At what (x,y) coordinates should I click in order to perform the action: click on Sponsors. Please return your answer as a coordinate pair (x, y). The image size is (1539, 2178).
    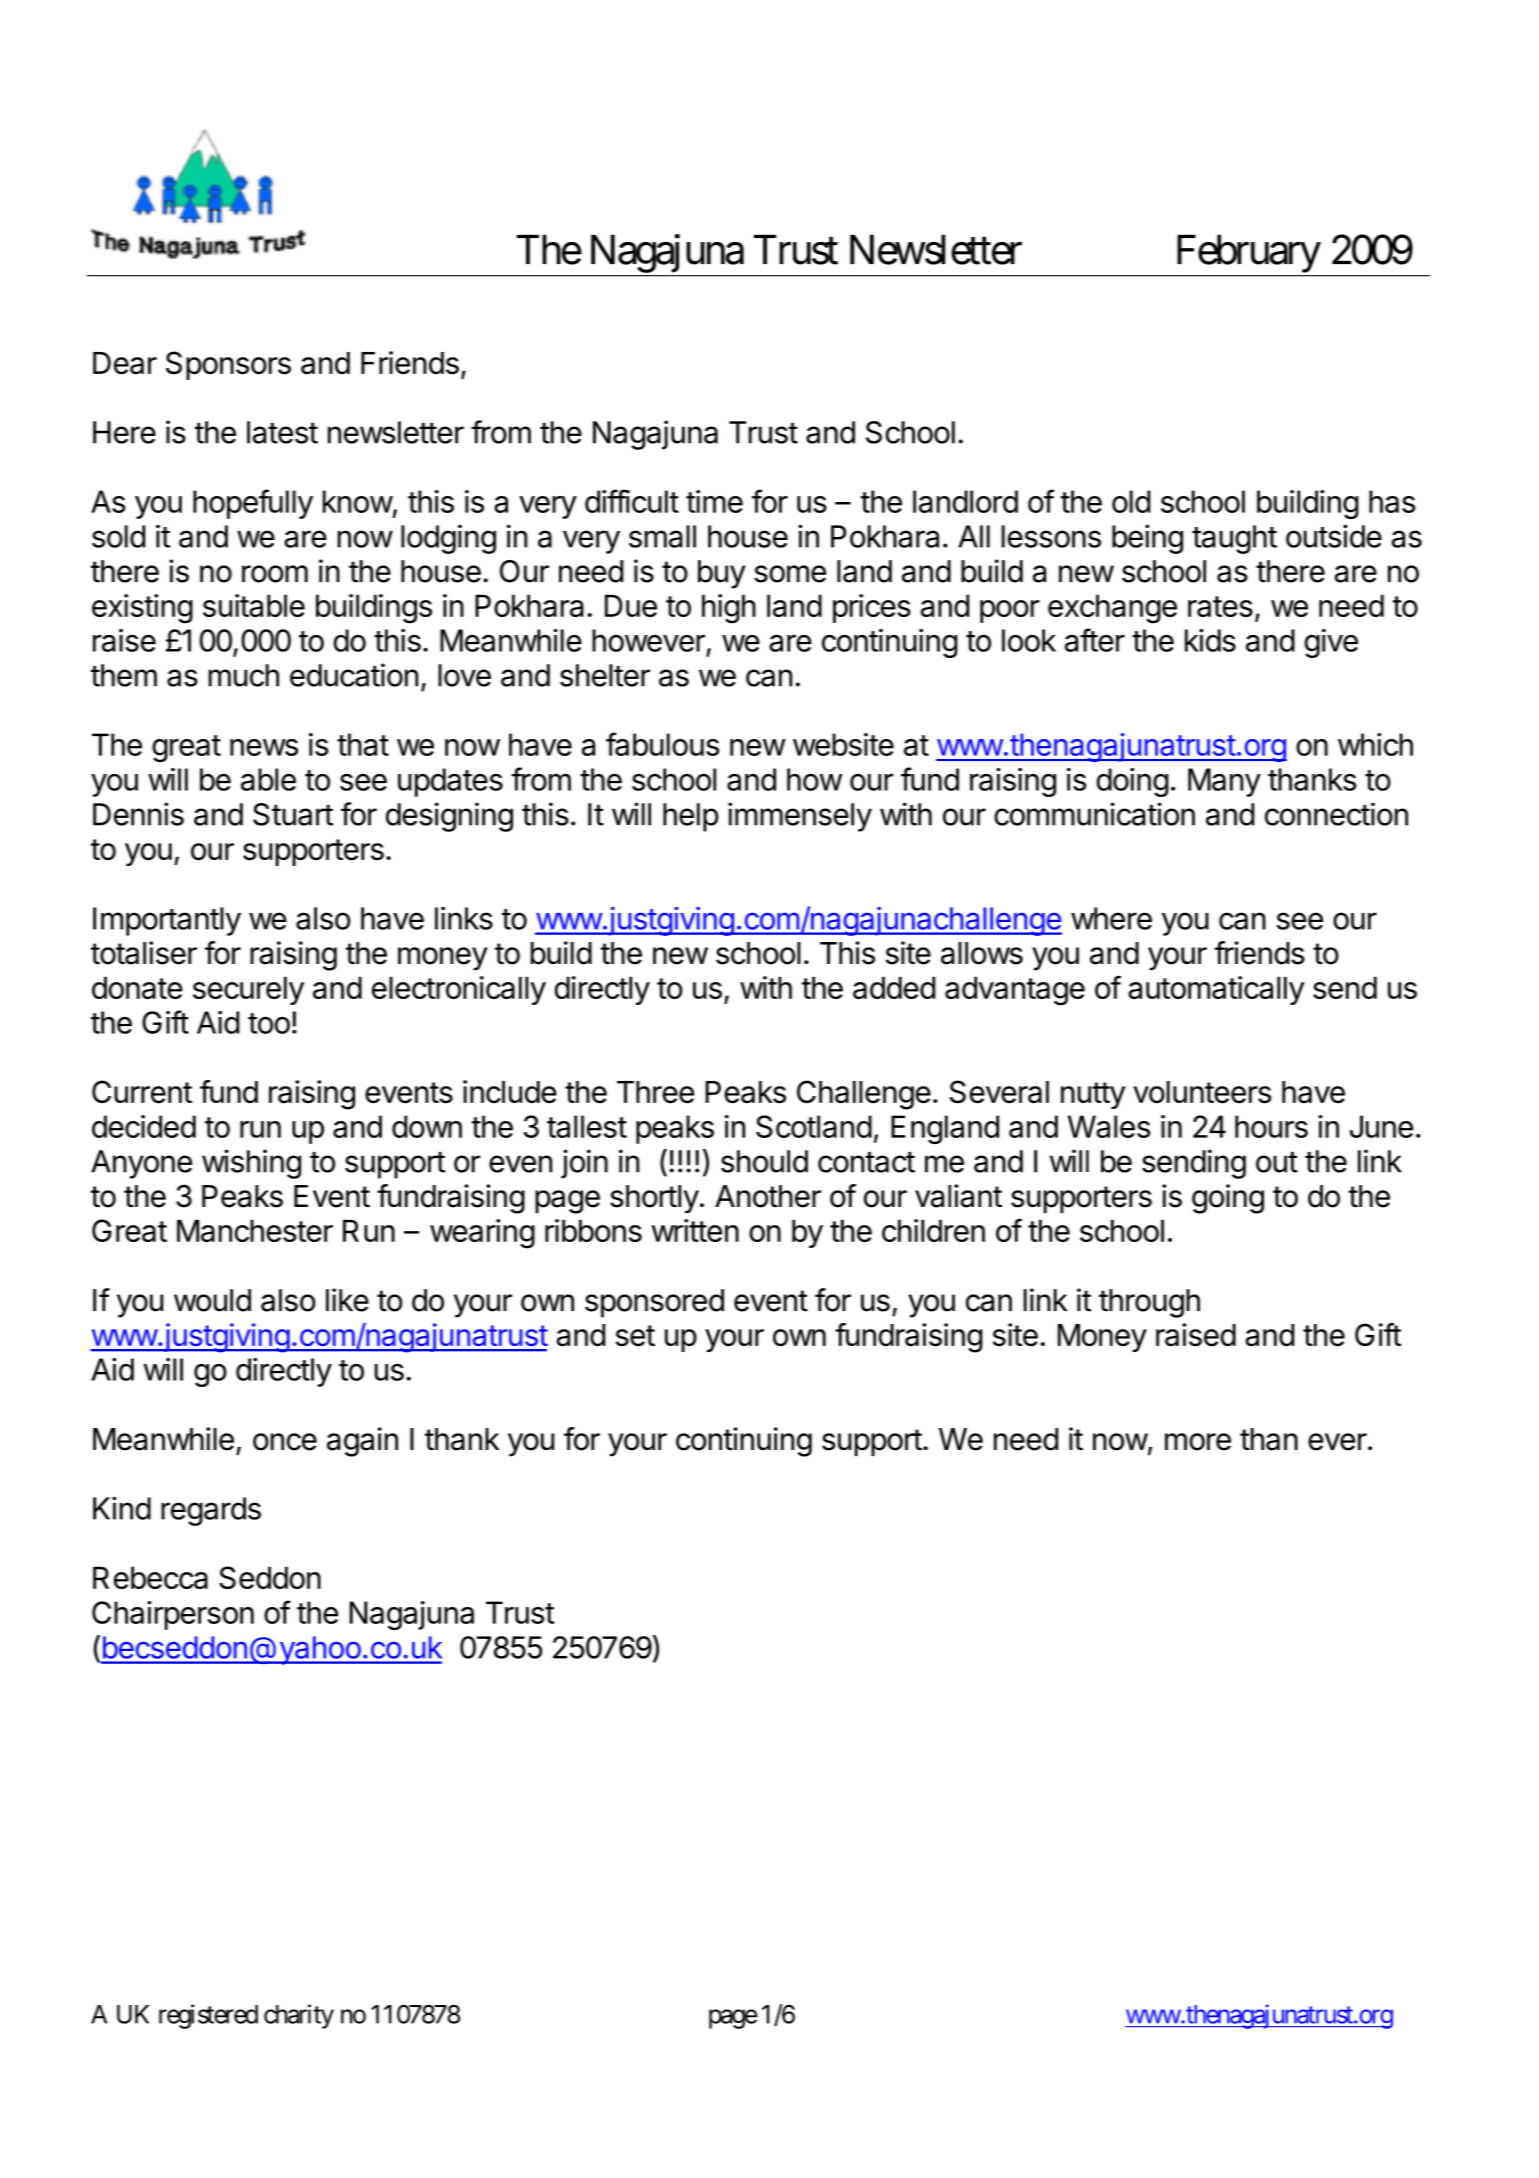
    Looking at the image, I should click on (228, 365).
